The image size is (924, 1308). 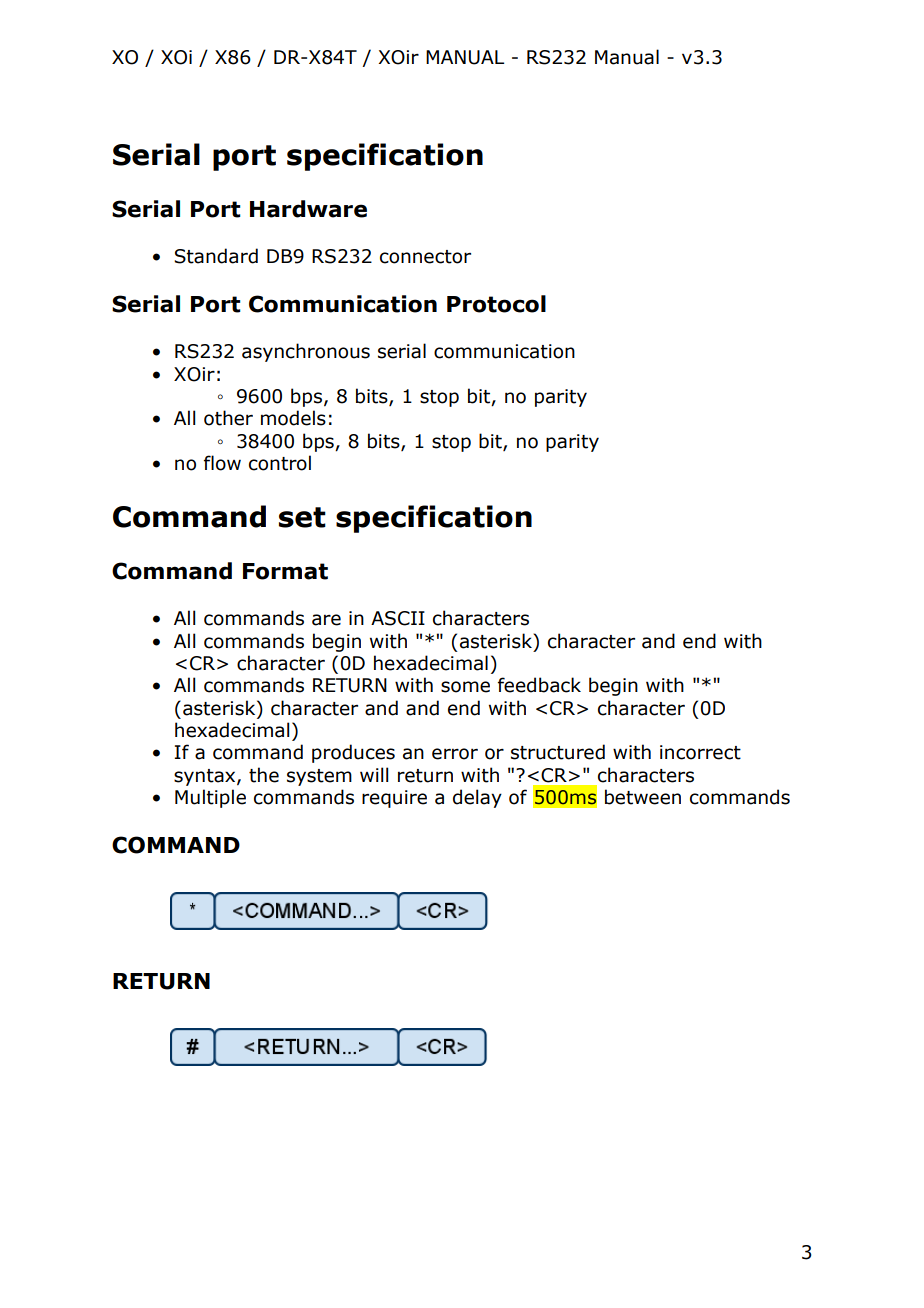 I want to click on set, so click(x=302, y=517).
